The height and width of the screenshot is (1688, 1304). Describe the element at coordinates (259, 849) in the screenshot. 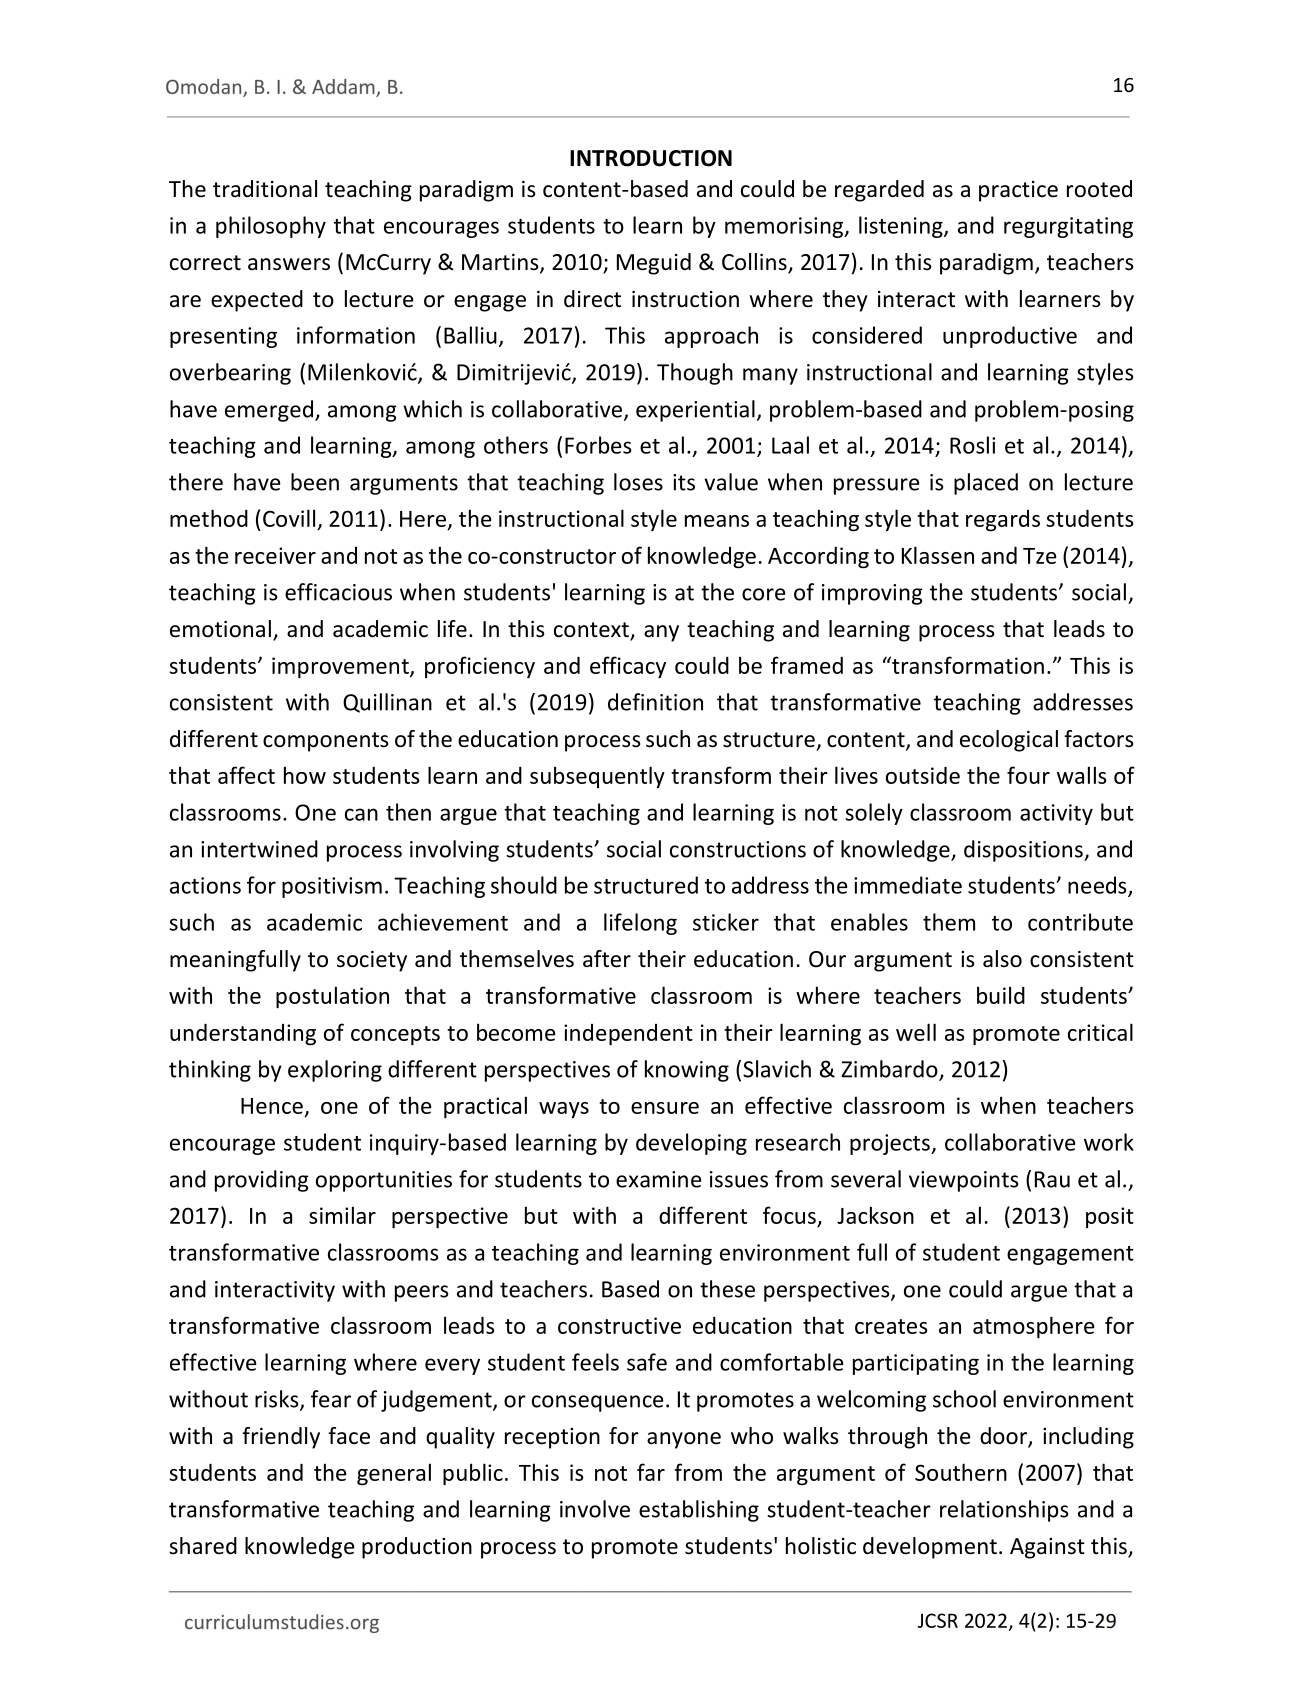

I see `intertwined` at that location.
